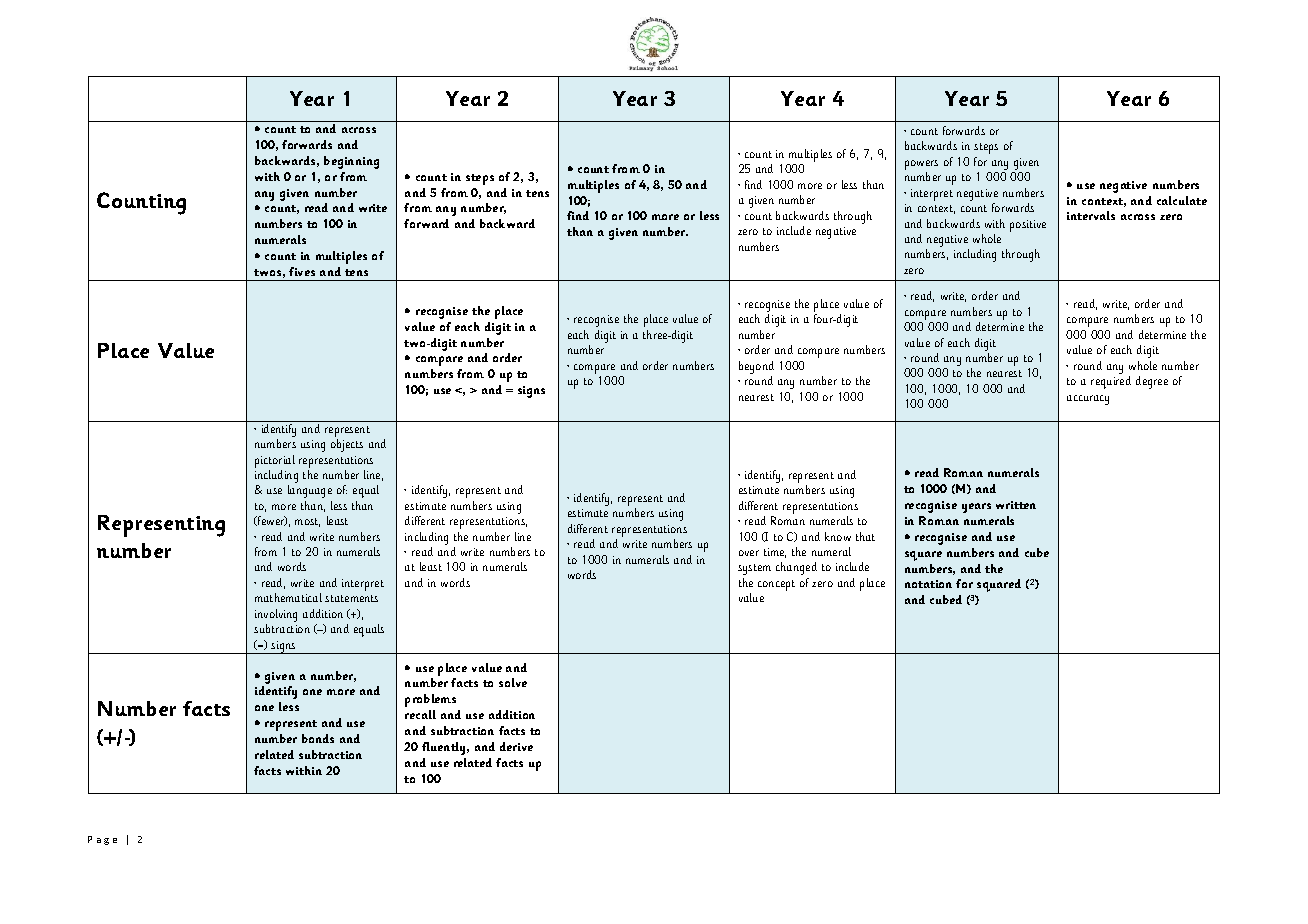 Image resolution: width=1308 pixels, height=924 pixels. What do you see at coordinates (347, 445) in the screenshot?
I see `objects` at bounding box center [347, 445].
